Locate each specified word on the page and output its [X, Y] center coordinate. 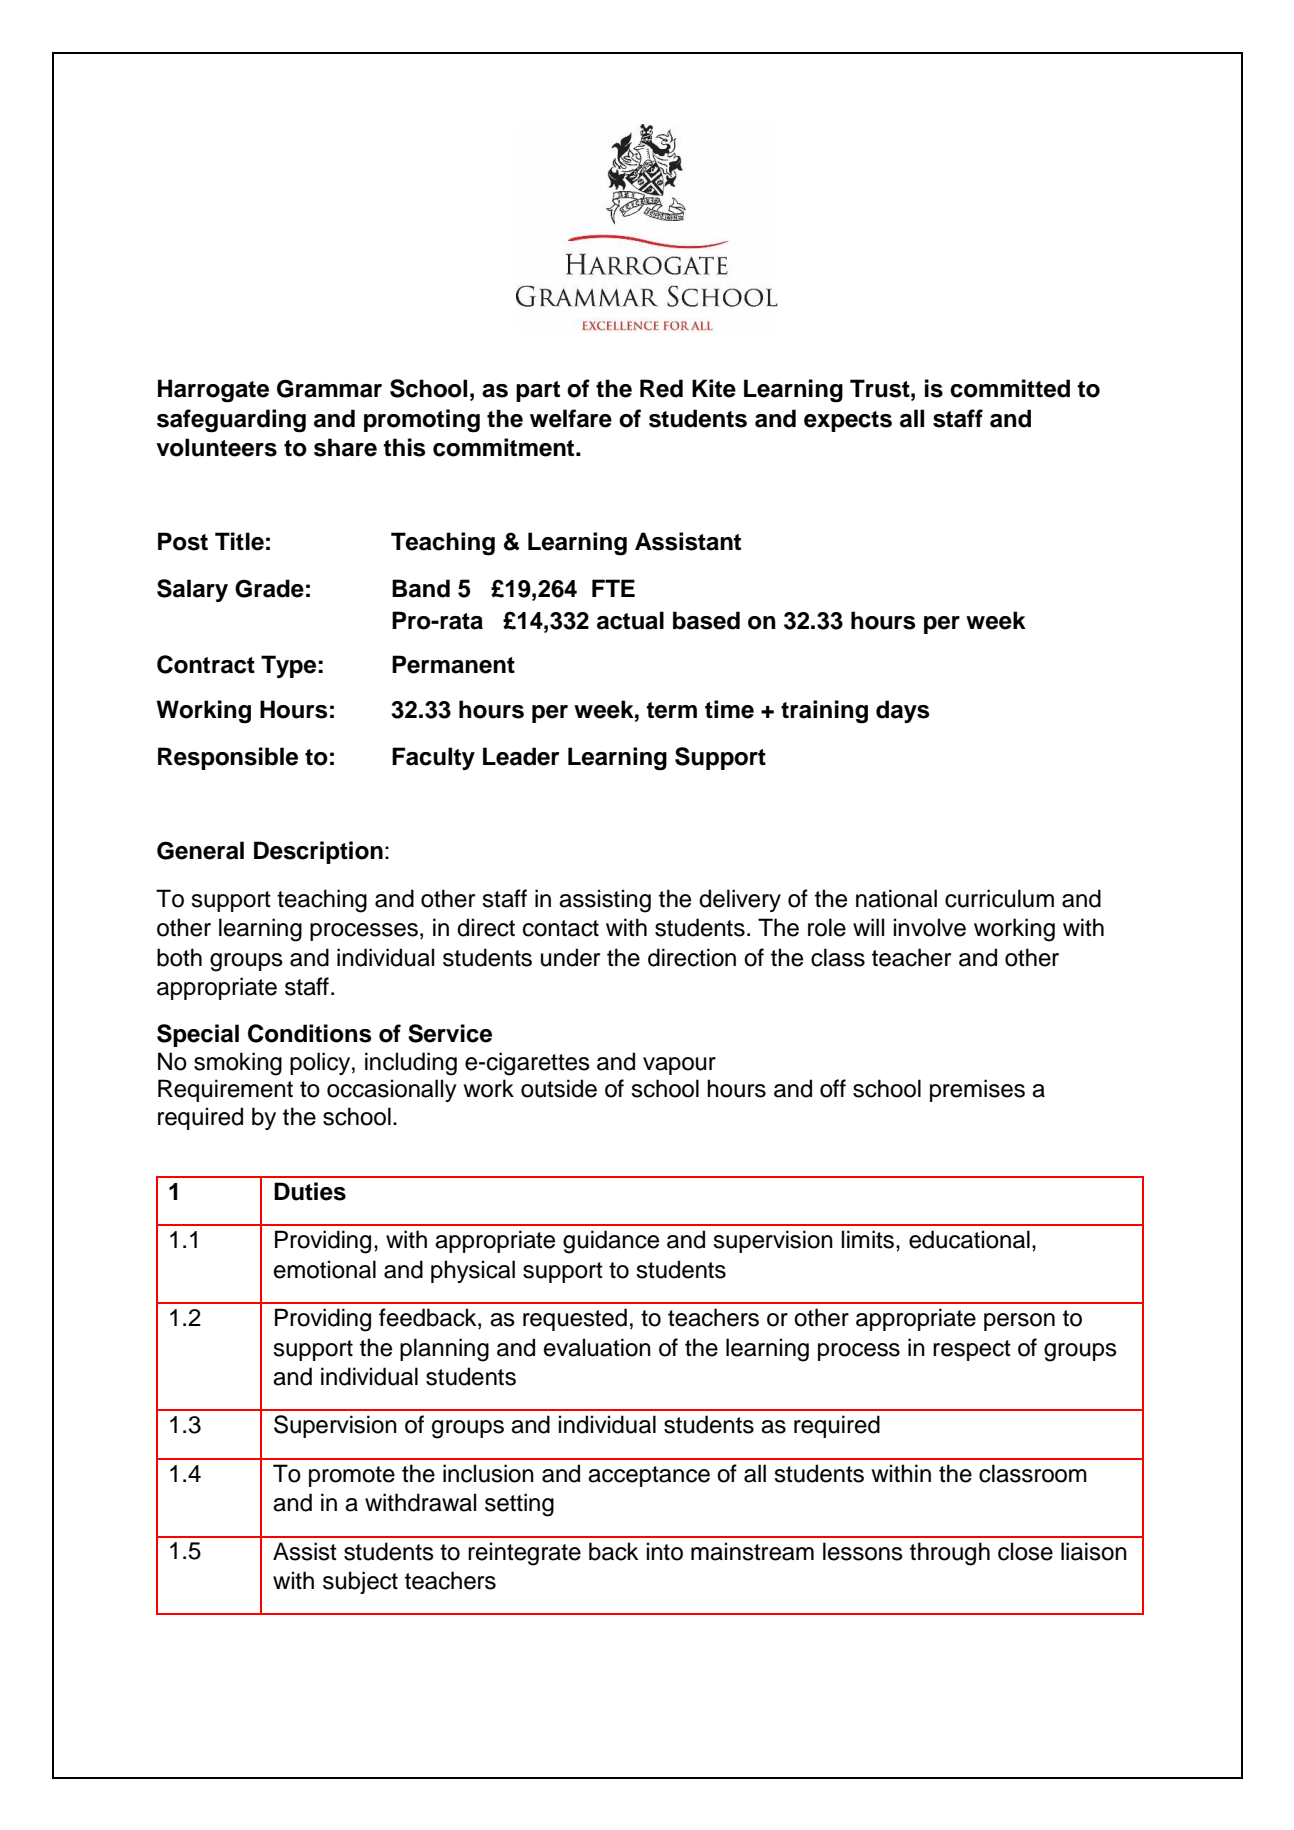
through [950, 1554]
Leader [521, 756]
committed [1010, 388]
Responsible [228, 758]
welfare [571, 418]
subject [360, 1582]
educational [969, 1239]
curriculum [999, 898]
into [665, 1551]
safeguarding [231, 421]
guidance [611, 1242]
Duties [310, 1191]
